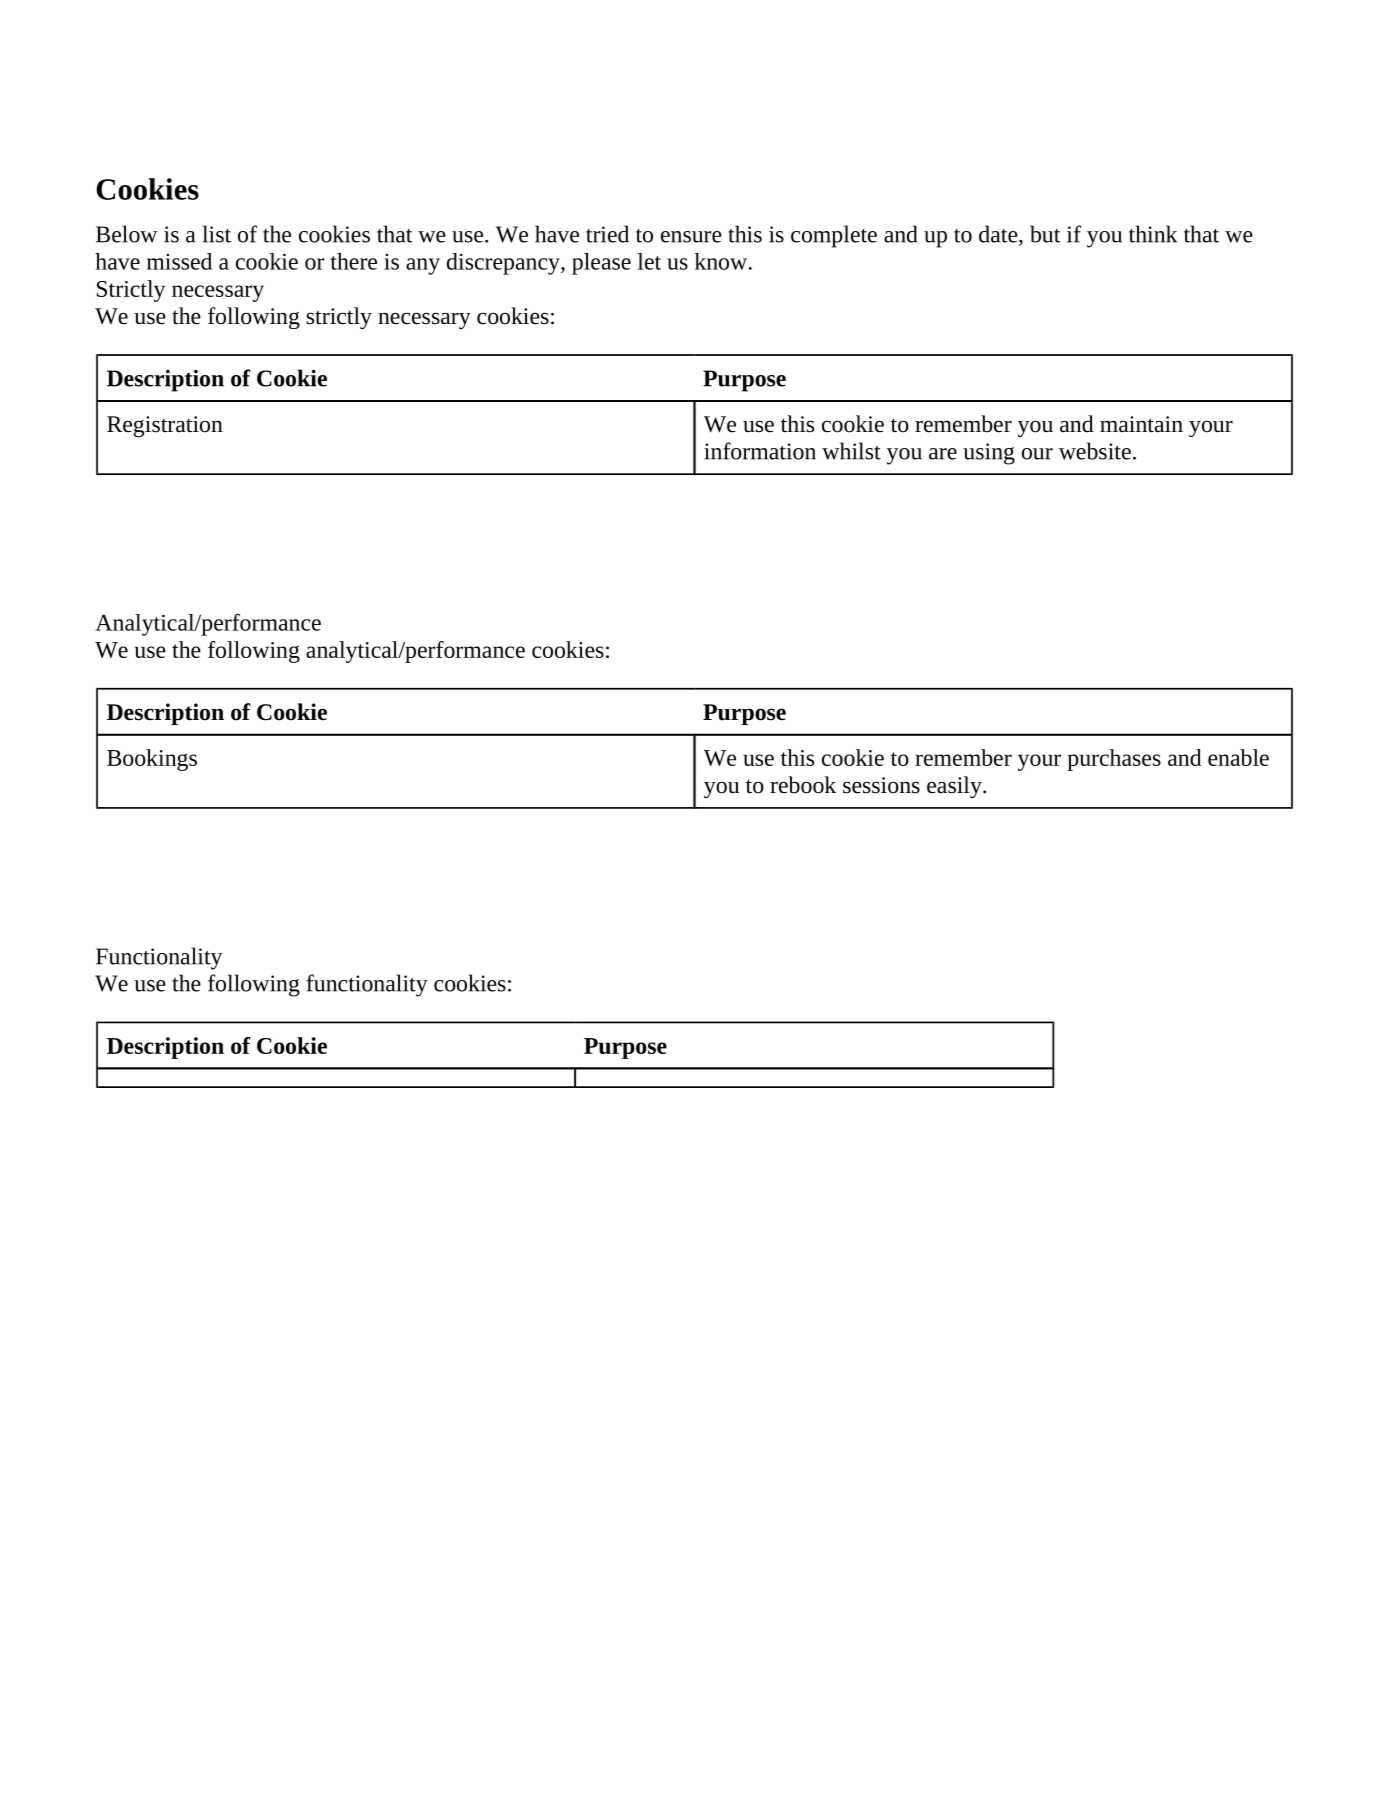  I want to click on purchases, so click(1114, 760).
